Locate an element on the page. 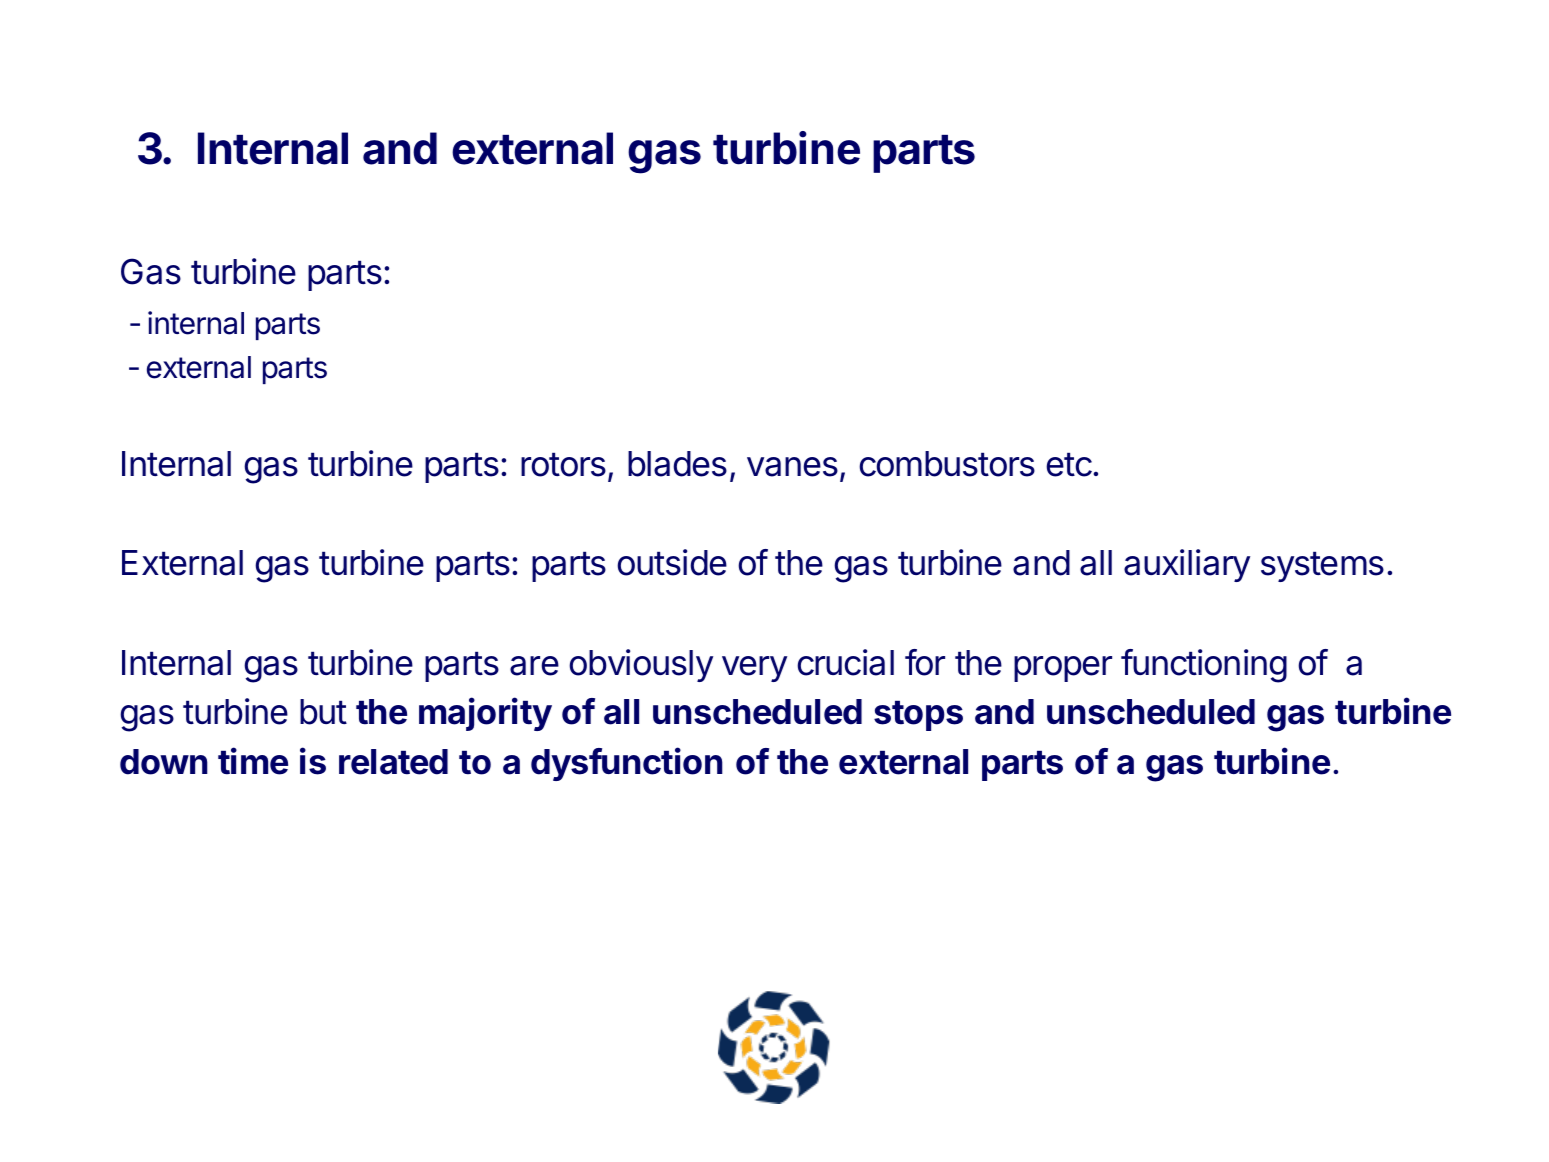 This page has width=1549, height=1162. are is located at coordinates (534, 666).
